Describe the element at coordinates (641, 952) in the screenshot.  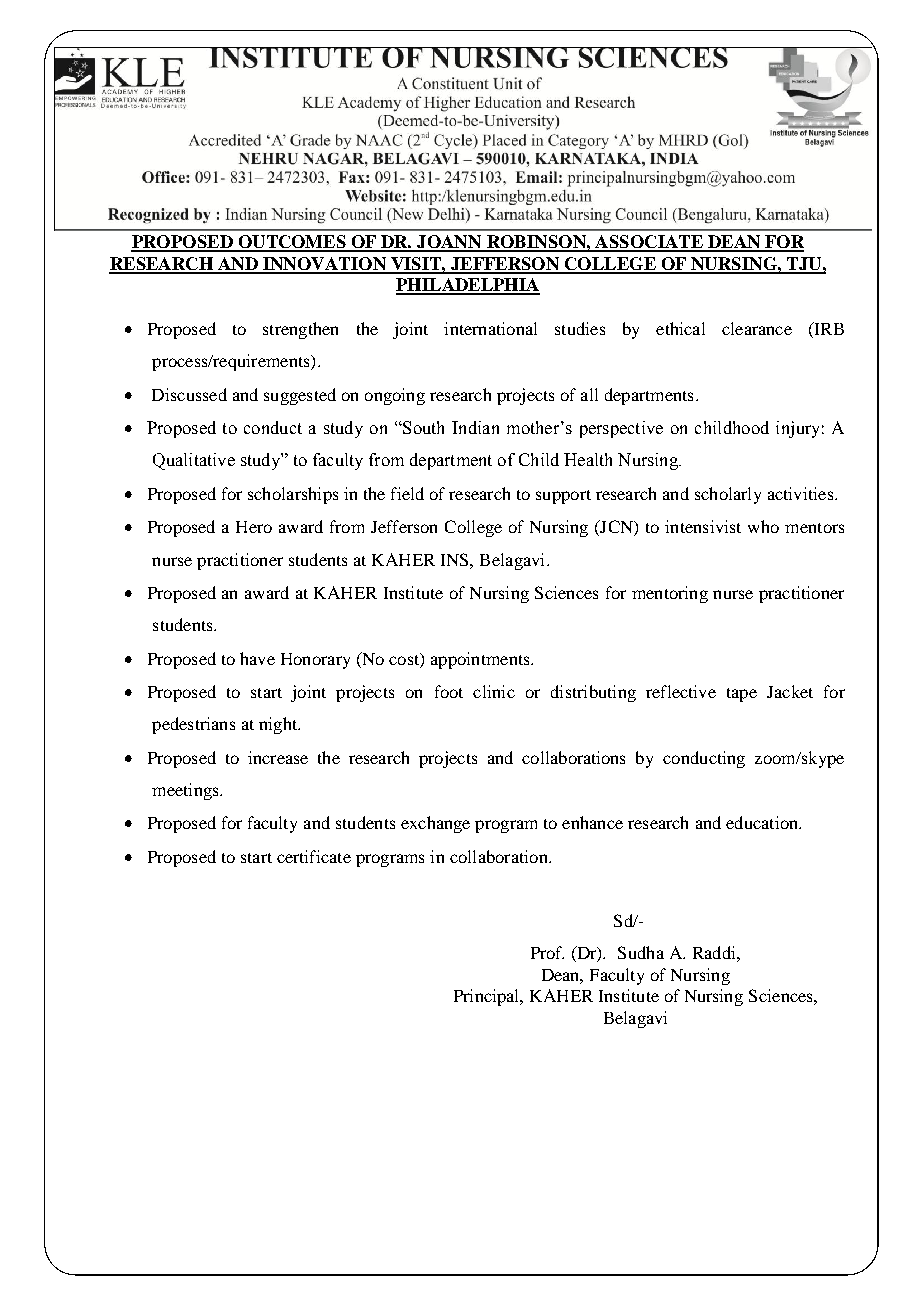
I see `Sudha` at that location.
